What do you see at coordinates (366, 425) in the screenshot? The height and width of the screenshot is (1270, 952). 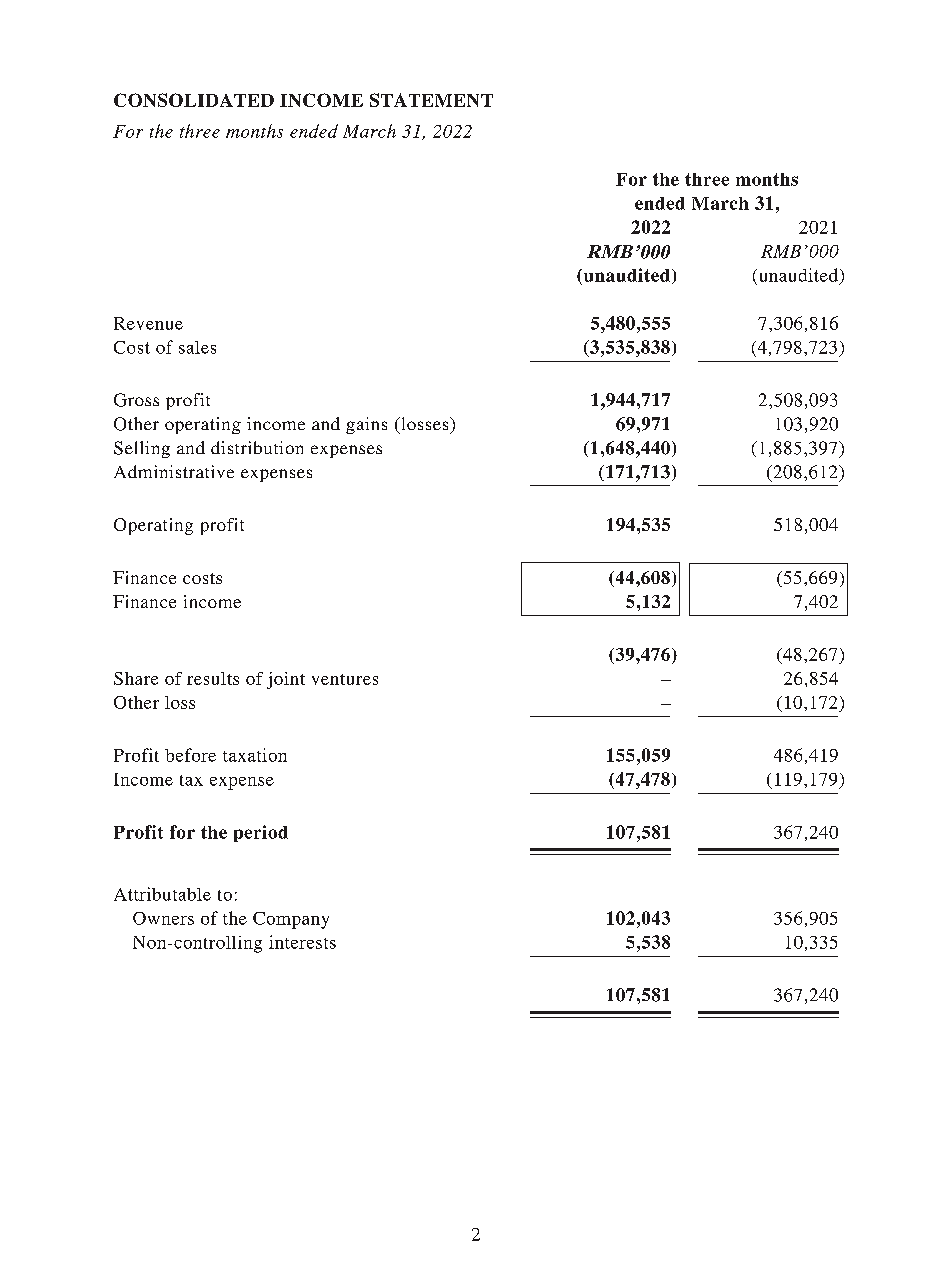 I see `gains` at bounding box center [366, 425].
